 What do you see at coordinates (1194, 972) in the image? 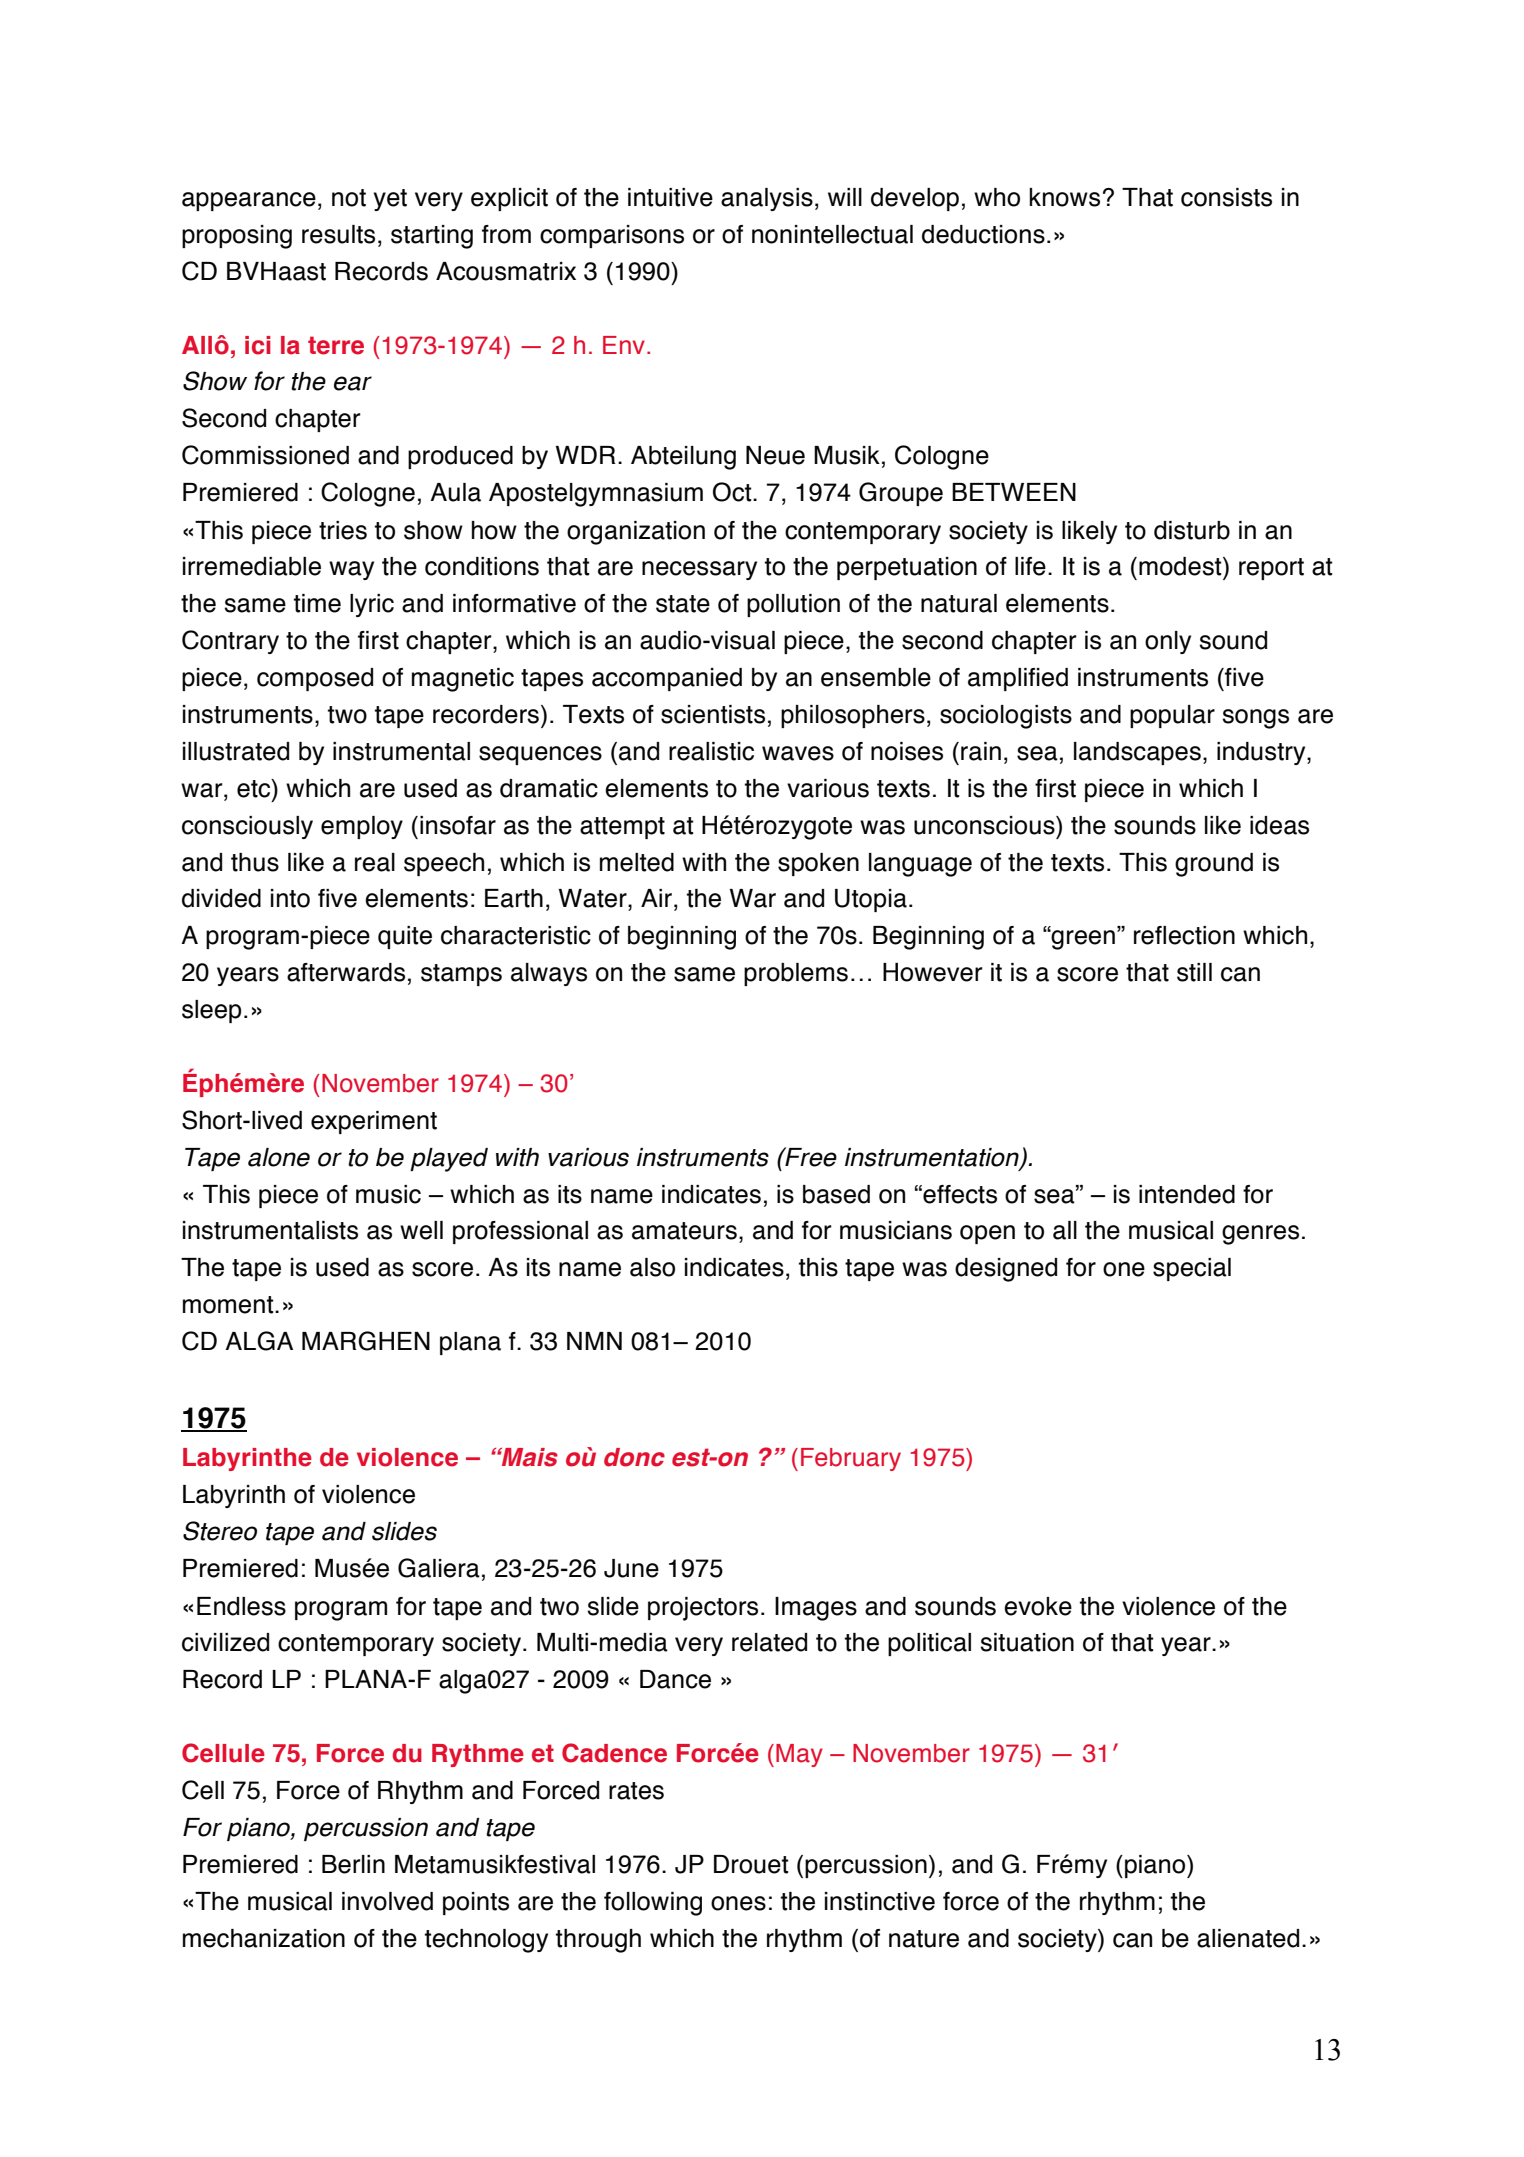
I see `still` at bounding box center [1194, 972].
